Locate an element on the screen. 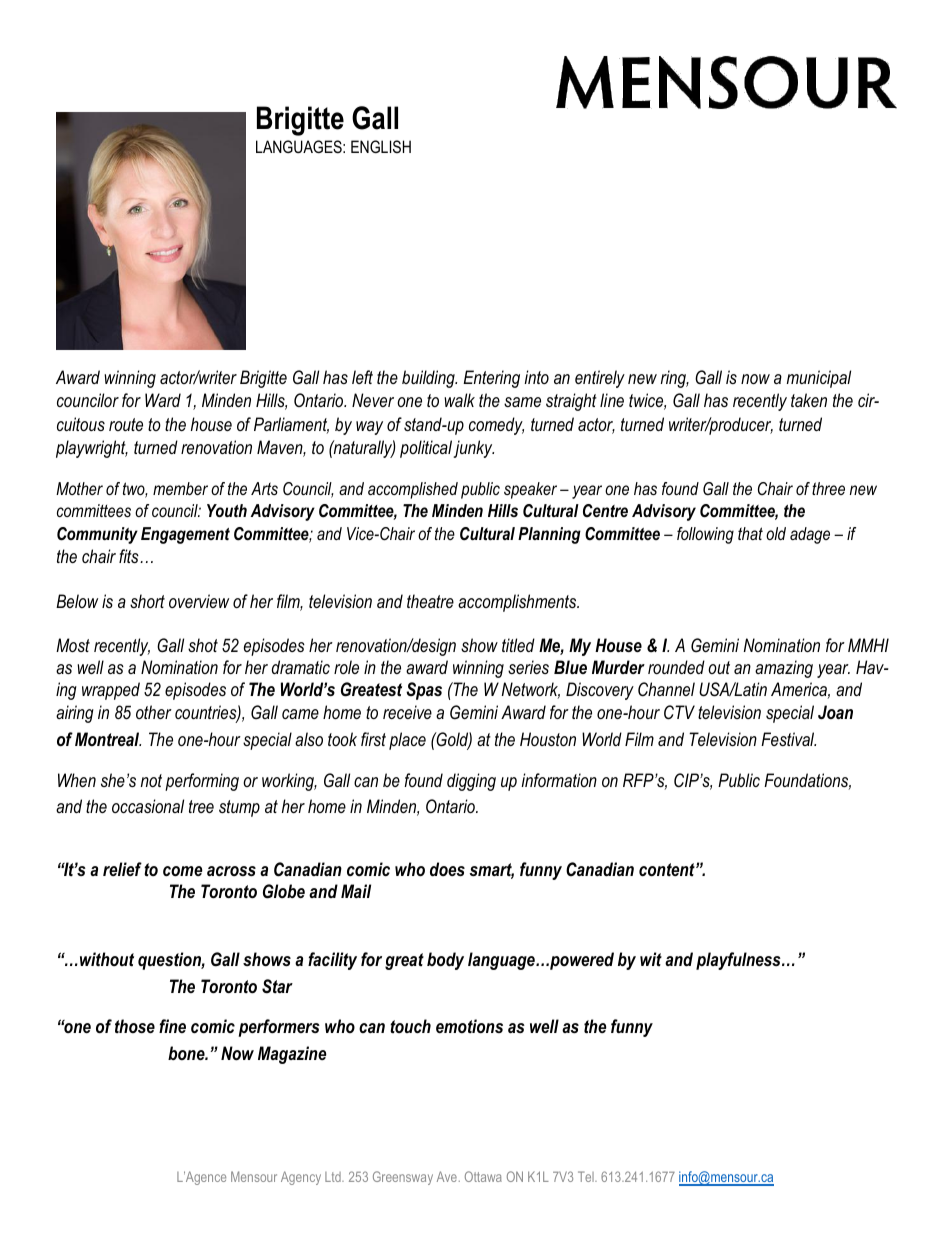  municipal is located at coordinates (819, 379).
